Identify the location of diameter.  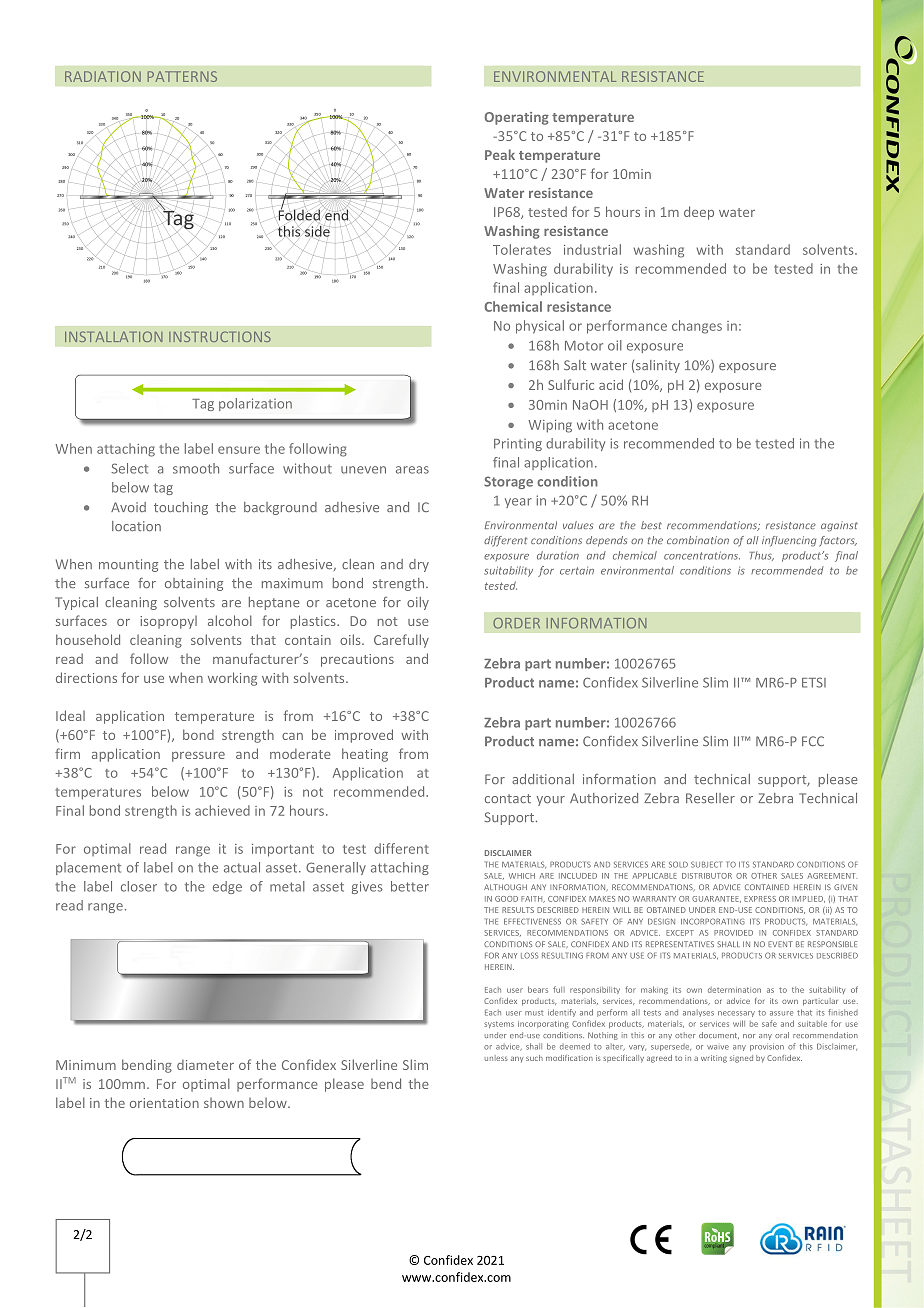
(205, 1065).
